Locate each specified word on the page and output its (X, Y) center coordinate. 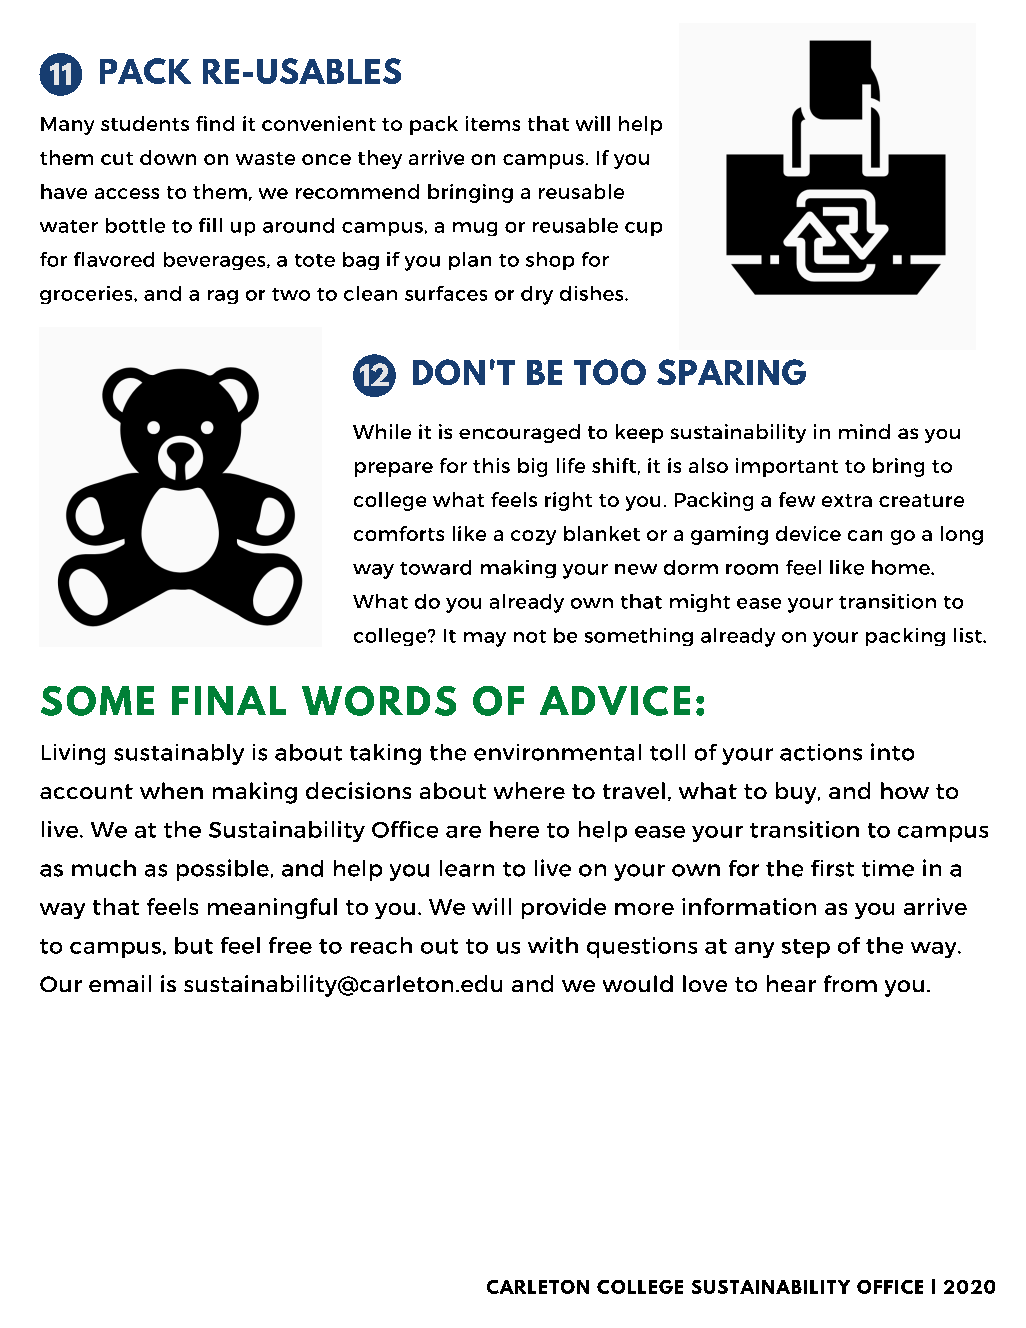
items (493, 123)
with (553, 945)
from (850, 983)
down (168, 157)
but (194, 945)
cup (643, 229)
